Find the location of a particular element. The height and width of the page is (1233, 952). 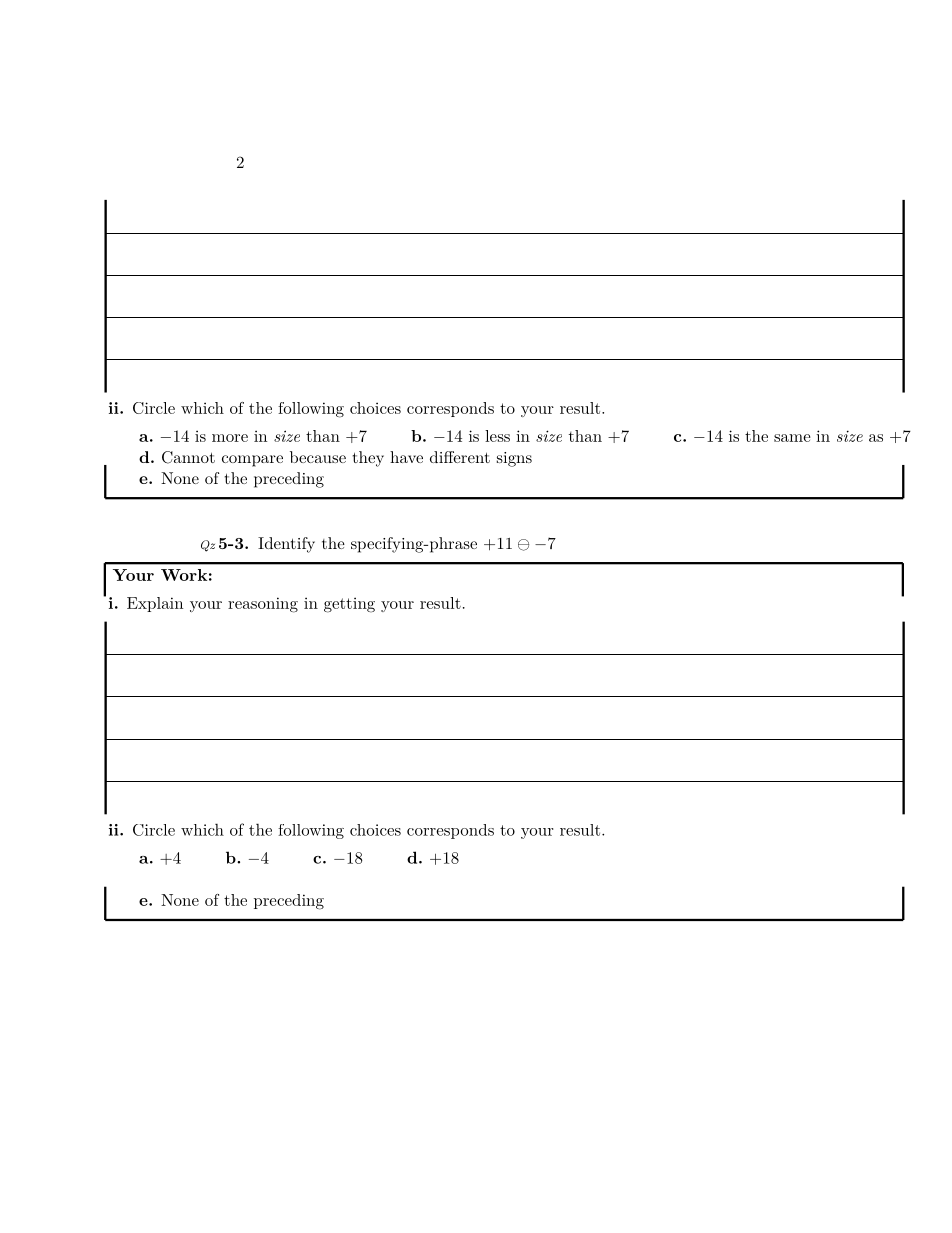

reasoning is located at coordinates (263, 605).
